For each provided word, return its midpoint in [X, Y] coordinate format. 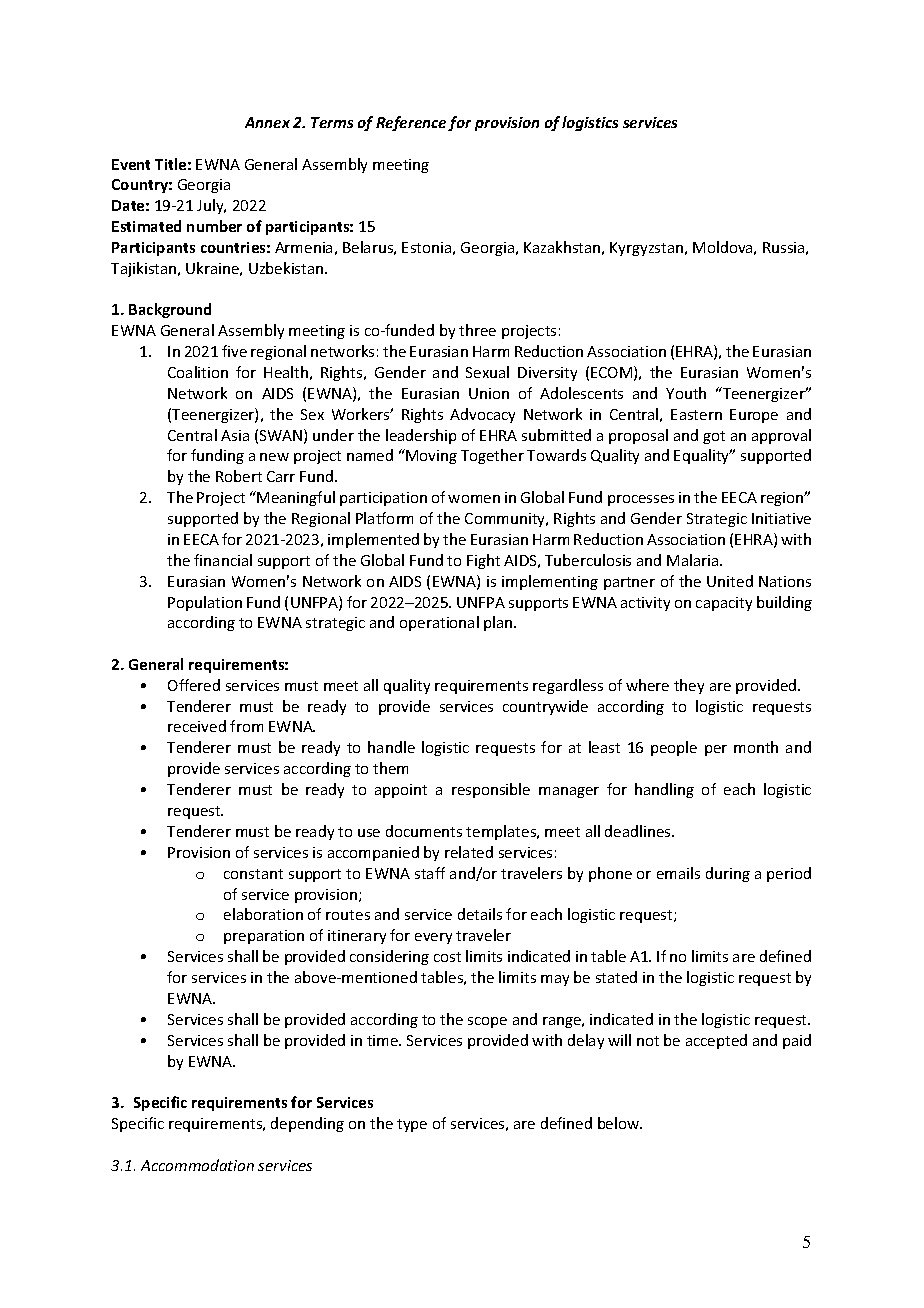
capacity [724, 604]
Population [205, 603]
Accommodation [197, 1165]
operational [439, 623]
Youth [686, 393]
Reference [411, 123]
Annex [267, 122]
